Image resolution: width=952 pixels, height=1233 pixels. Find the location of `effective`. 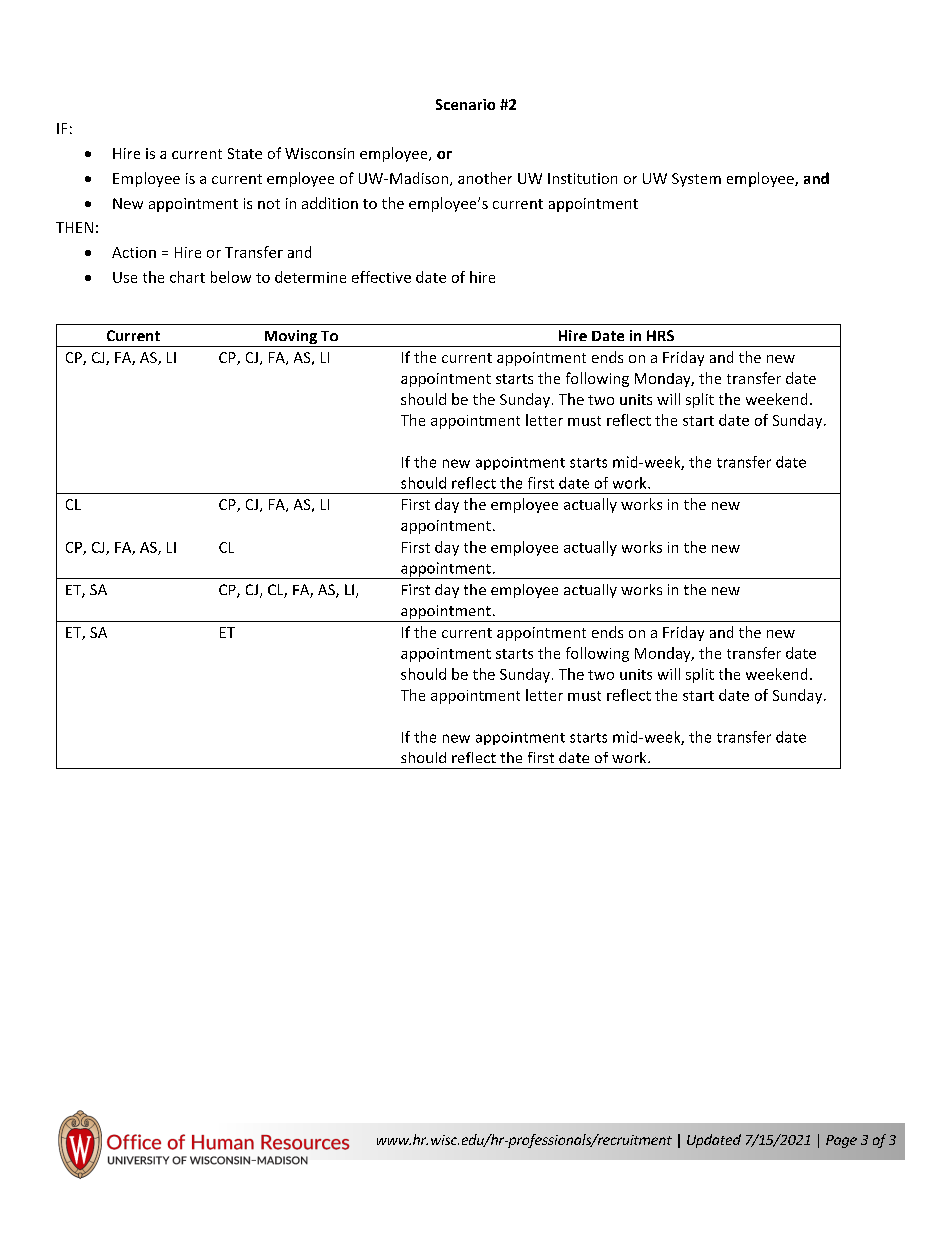

effective is located at coordinates (381, 277).
